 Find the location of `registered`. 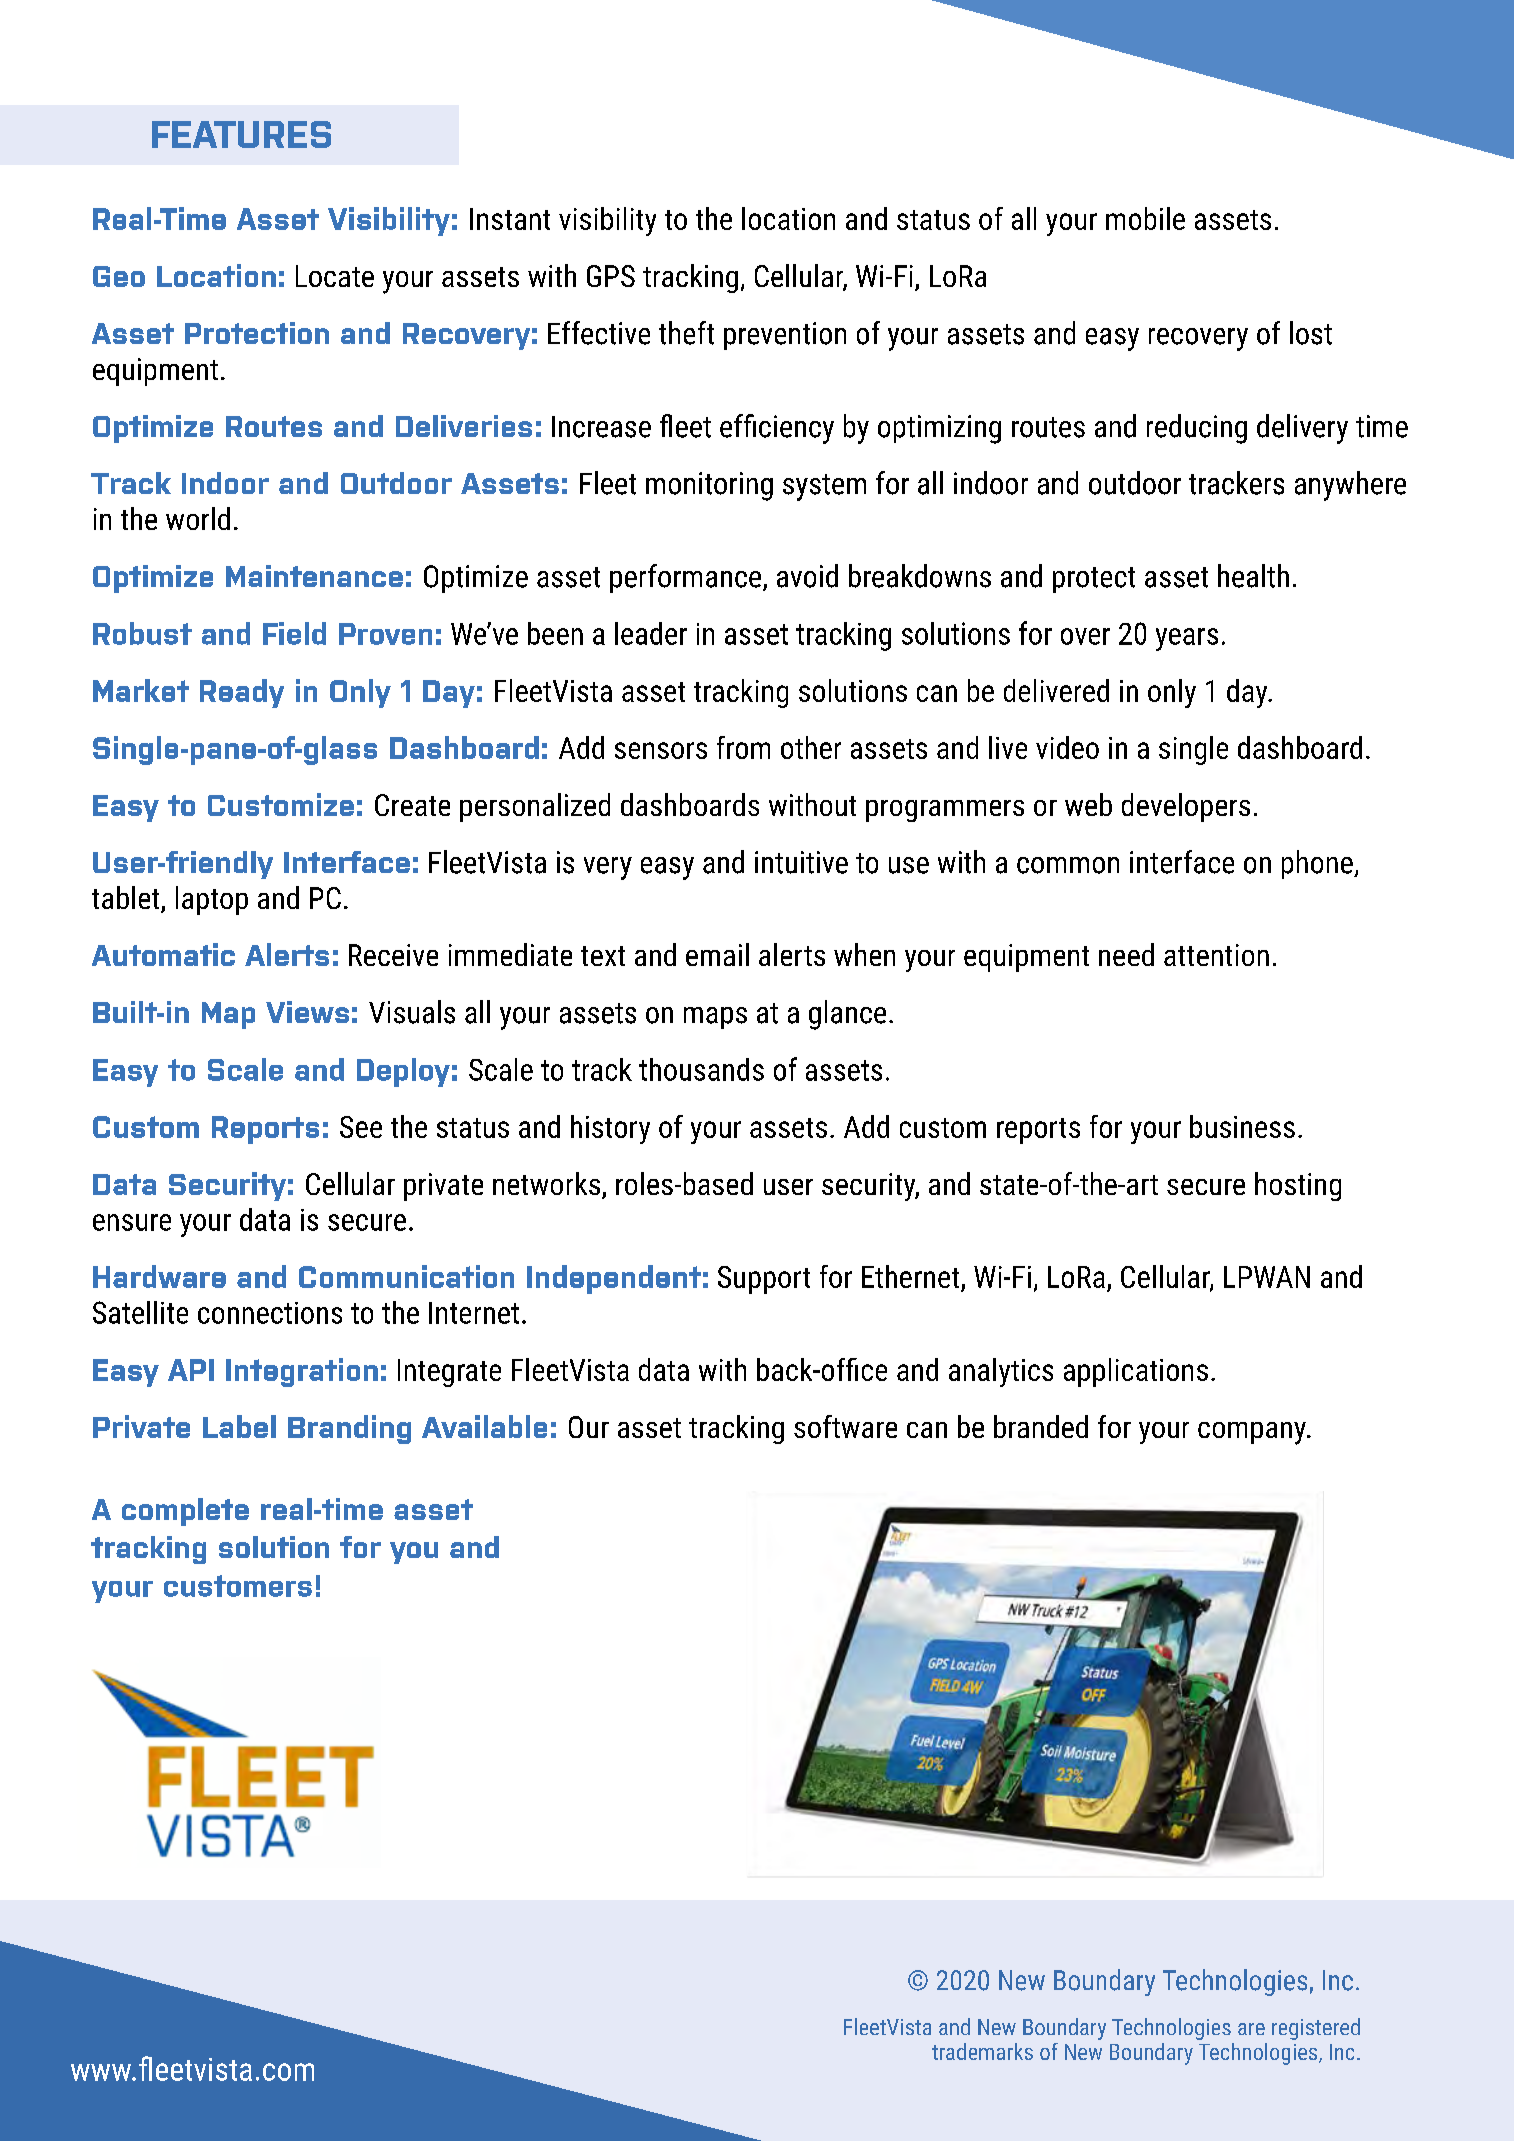

registered is located at coordinates (1316, 2029).
